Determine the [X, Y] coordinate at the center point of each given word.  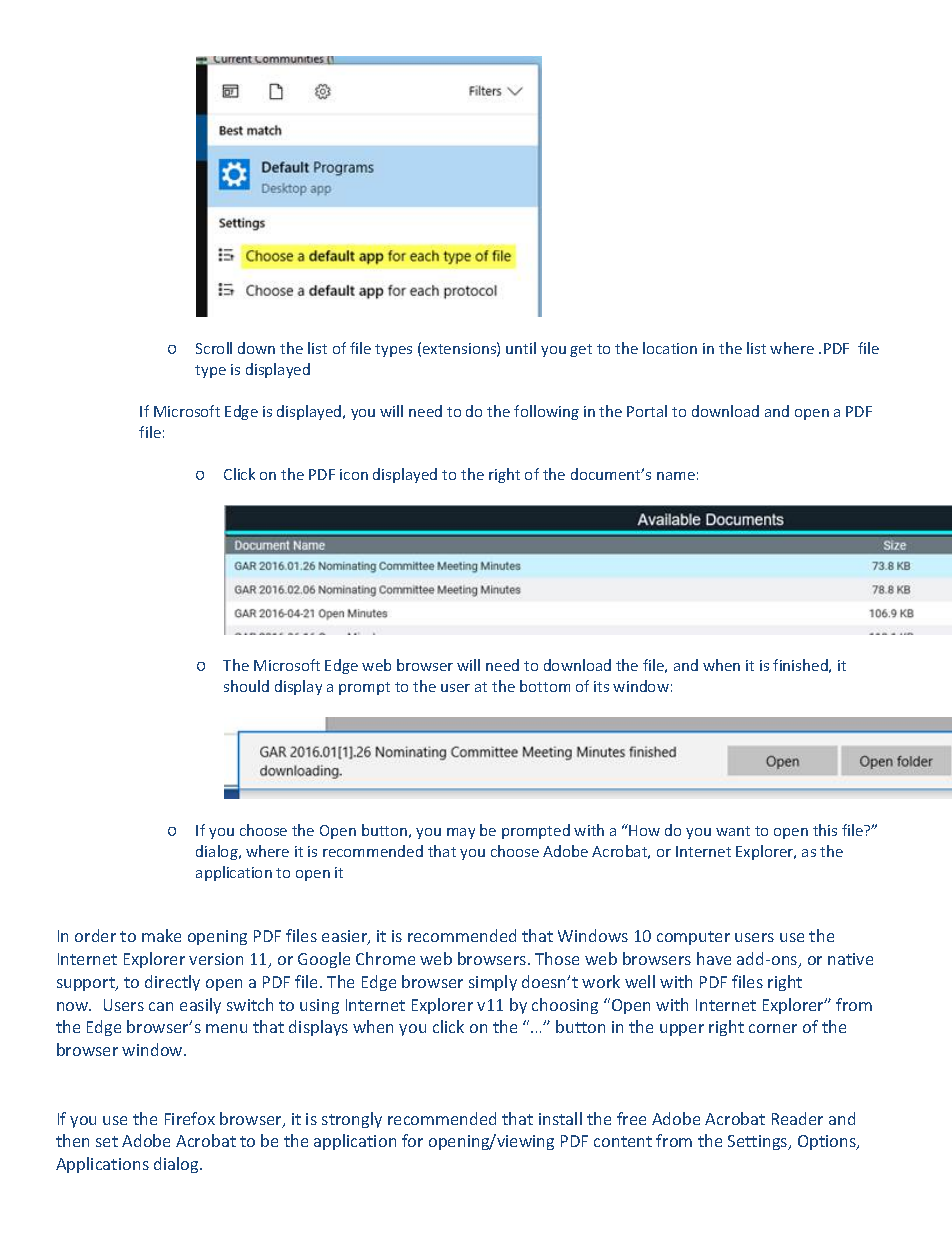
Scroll [214, 348]
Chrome [385, 958]
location [670, 348]
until [521, 348]
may [461, 833]
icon [354, 474]
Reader [797, 1118]
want [733, 831]
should [246, 686]
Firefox [190, 1118]
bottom [545, 686]
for [412, 1140]
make [161, 935]
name [676, 476]
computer [693, 938]
